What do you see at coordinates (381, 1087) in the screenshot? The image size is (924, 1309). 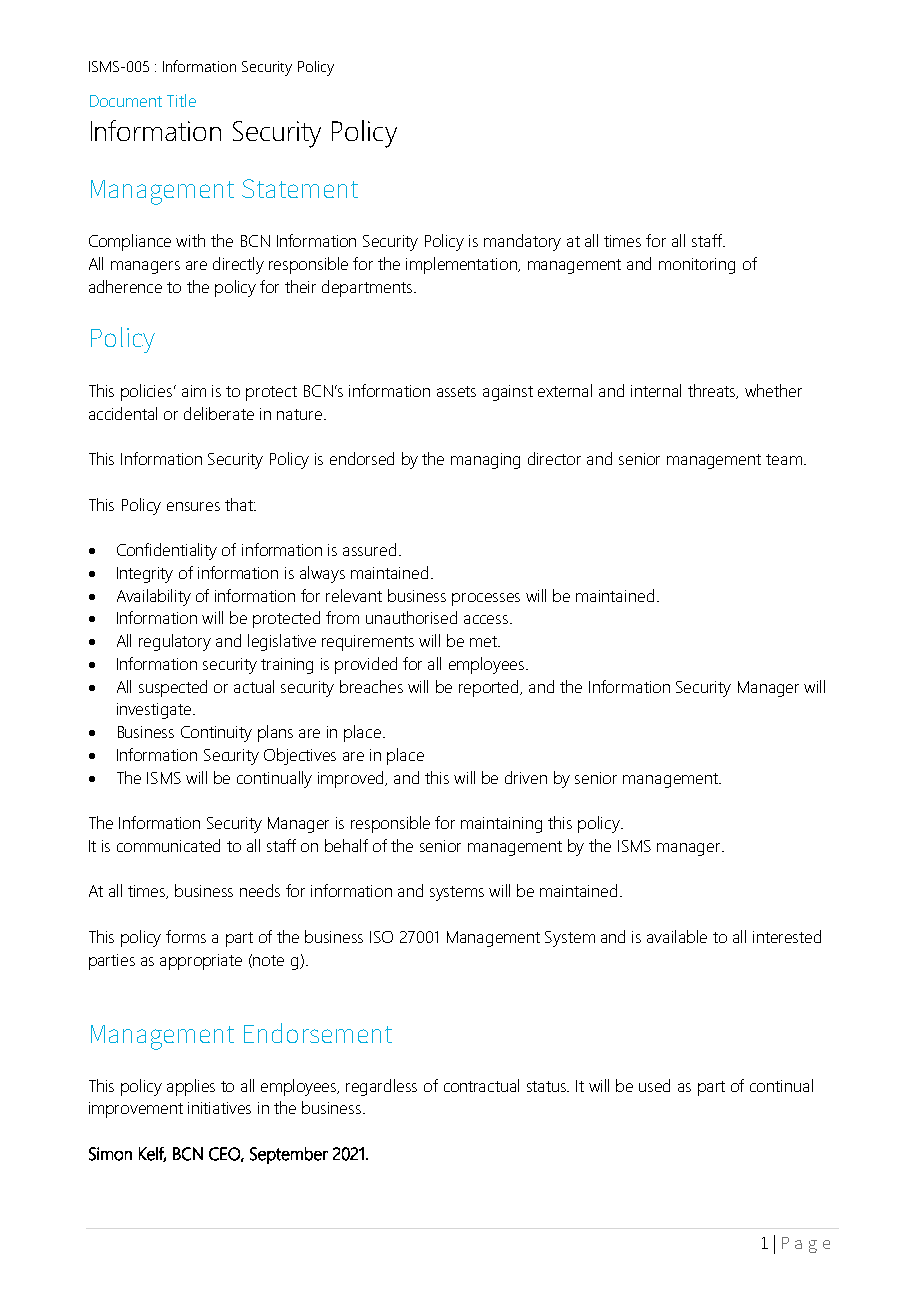 I see `regardless` at bounding box center [381, 1087].
